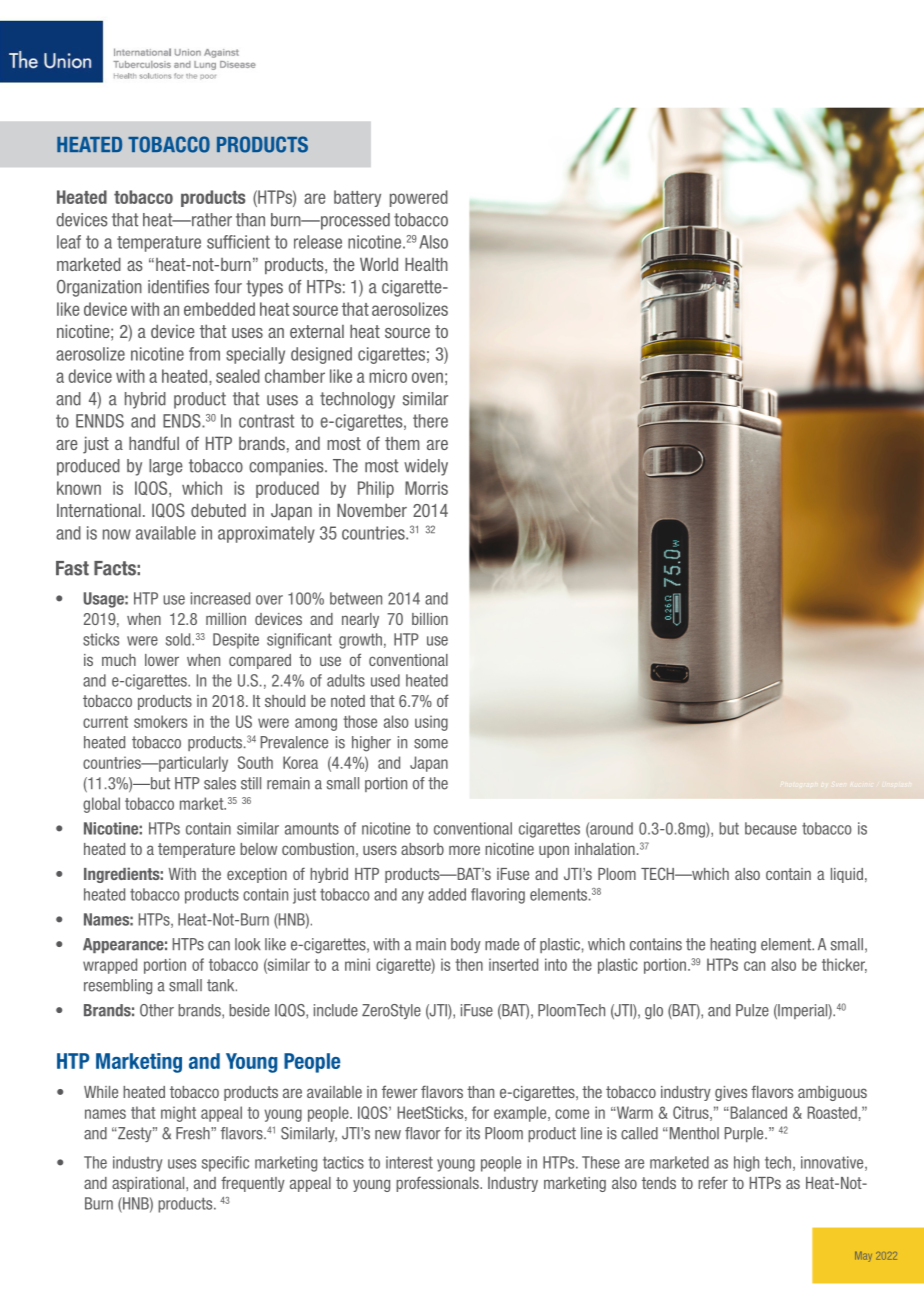 The height and width of the image is (1308, 924). I want to click on World, so click(379, 264).
